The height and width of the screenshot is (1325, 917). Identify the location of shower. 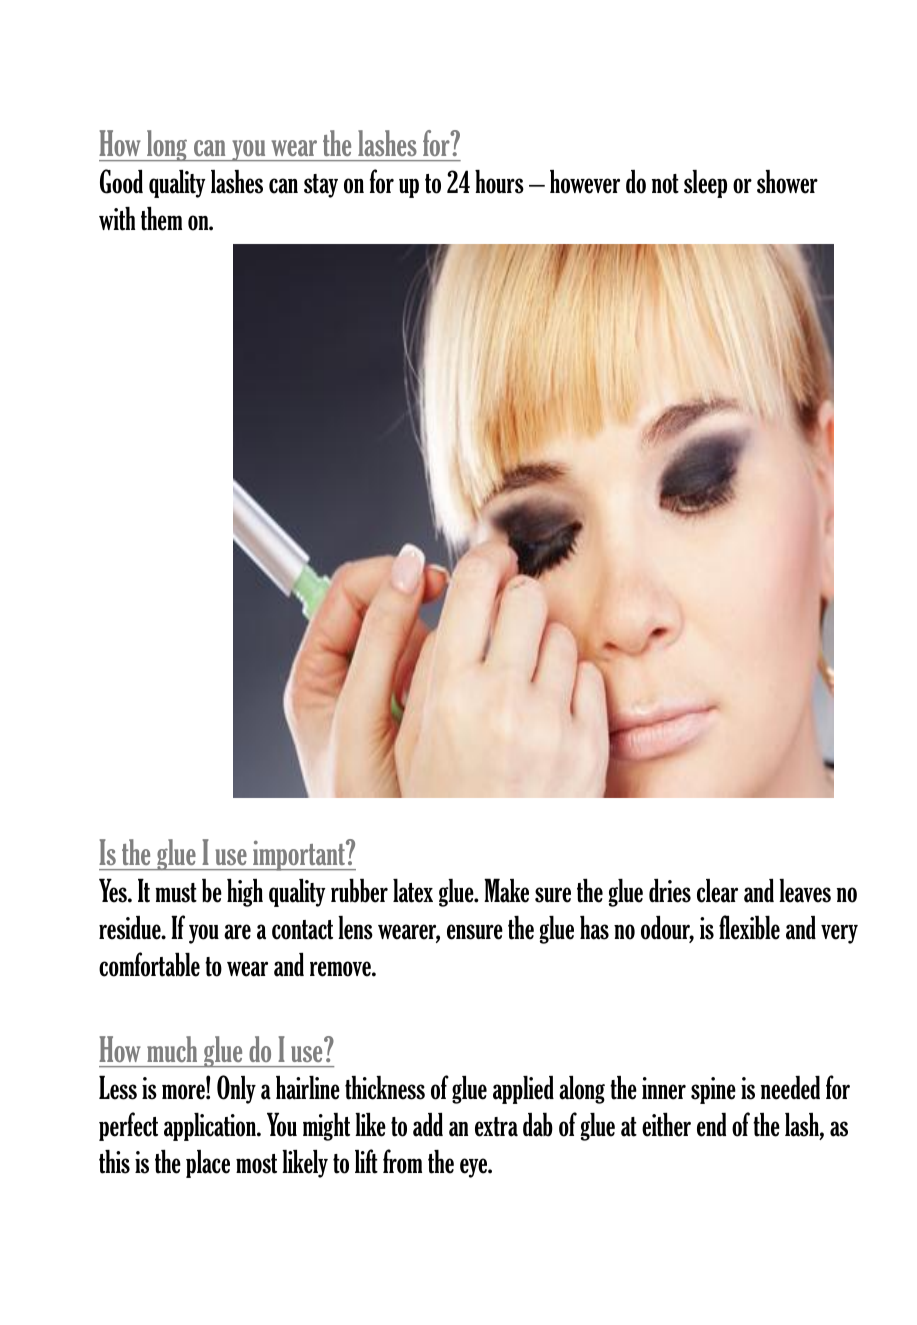
(787, 182).
